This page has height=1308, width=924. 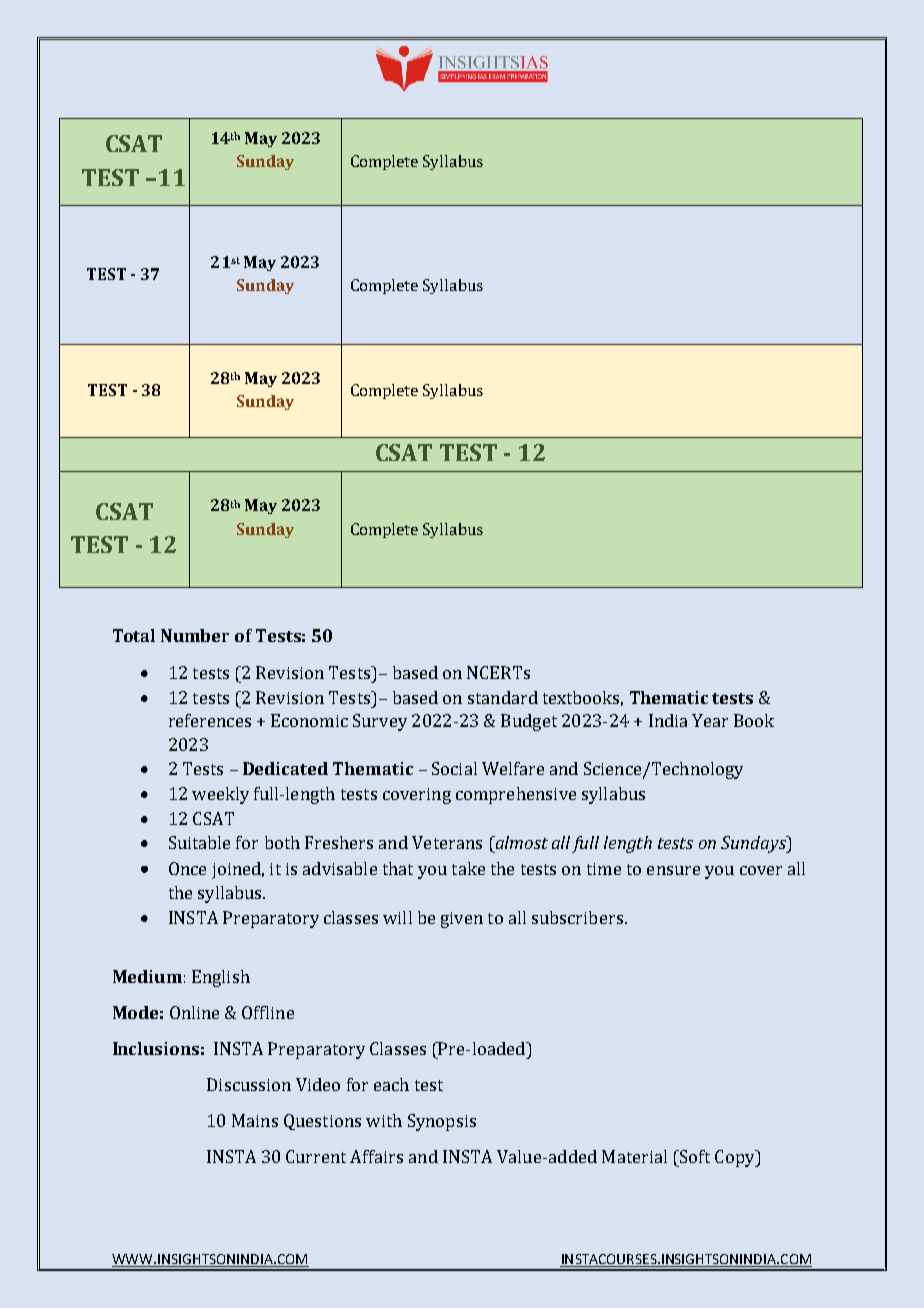 What do you see at coordinates (195, 635) in the page?
I see `Number` at bounding box center [195, 635].
